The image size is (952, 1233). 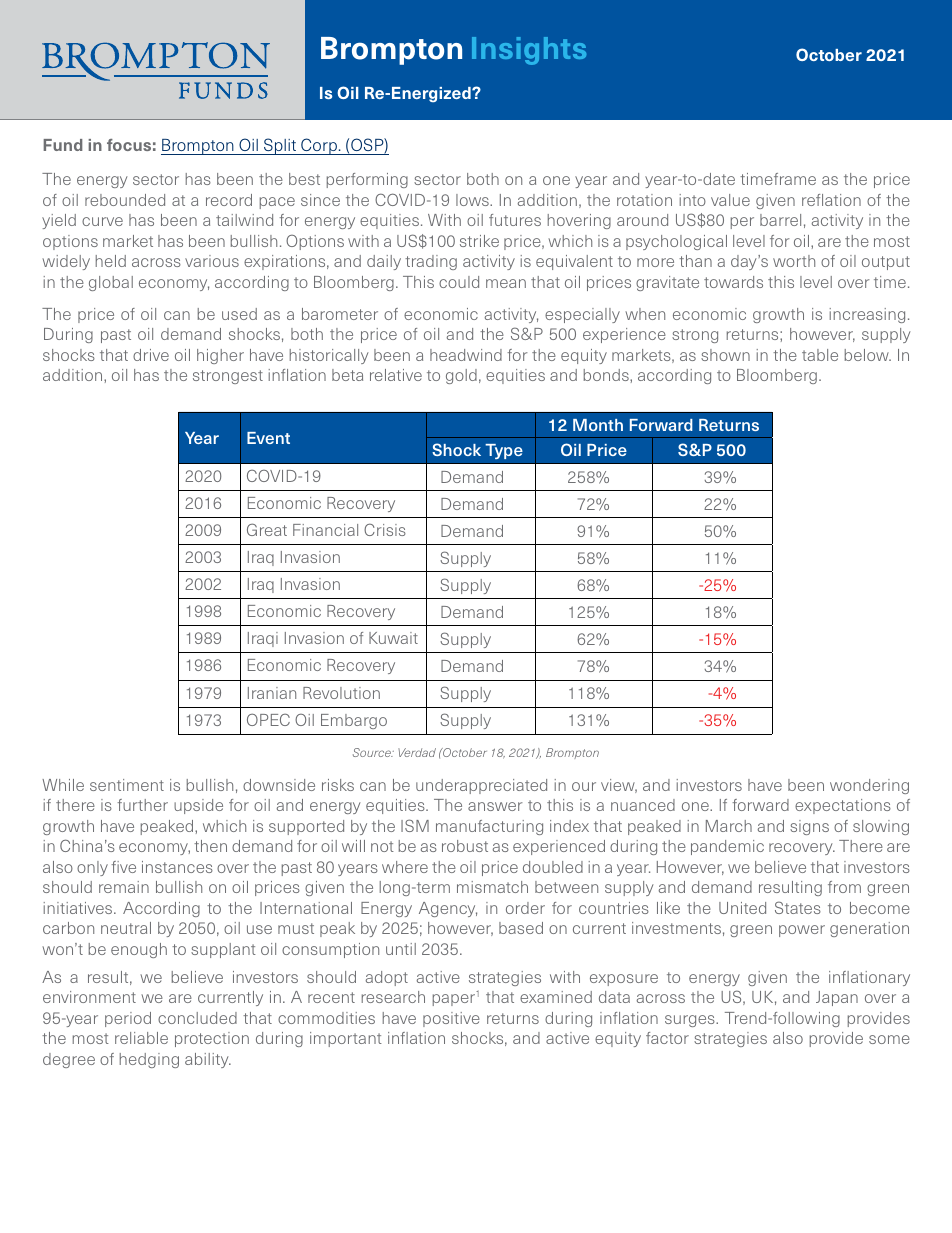 What do you see at coordinates (268, 438) in the page?
I see `Event` at bounding box center [268, 438].
